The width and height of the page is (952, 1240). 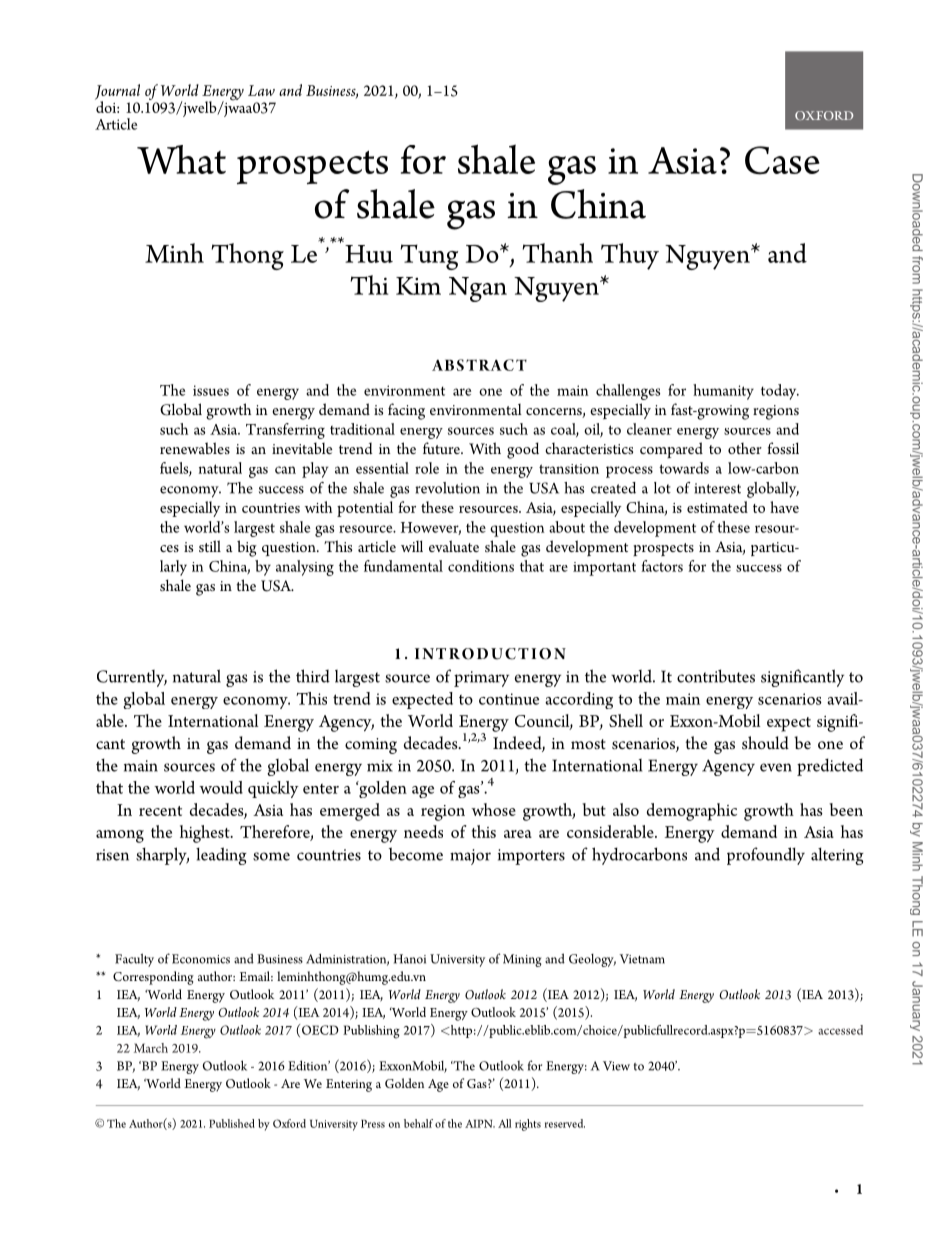 I want to click on accessed, so click(x=840, y=1030).
